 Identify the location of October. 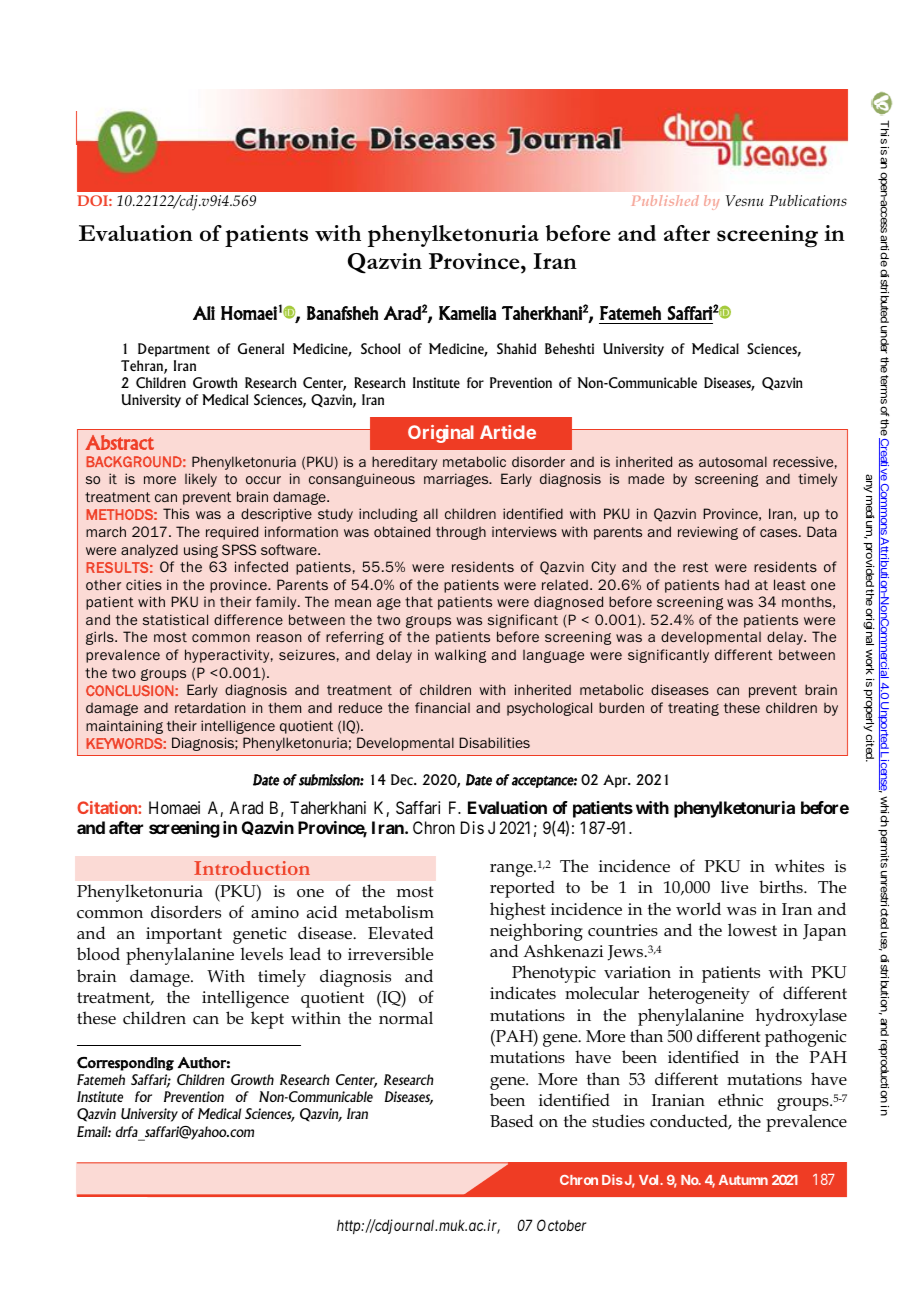
(561, 1225).
